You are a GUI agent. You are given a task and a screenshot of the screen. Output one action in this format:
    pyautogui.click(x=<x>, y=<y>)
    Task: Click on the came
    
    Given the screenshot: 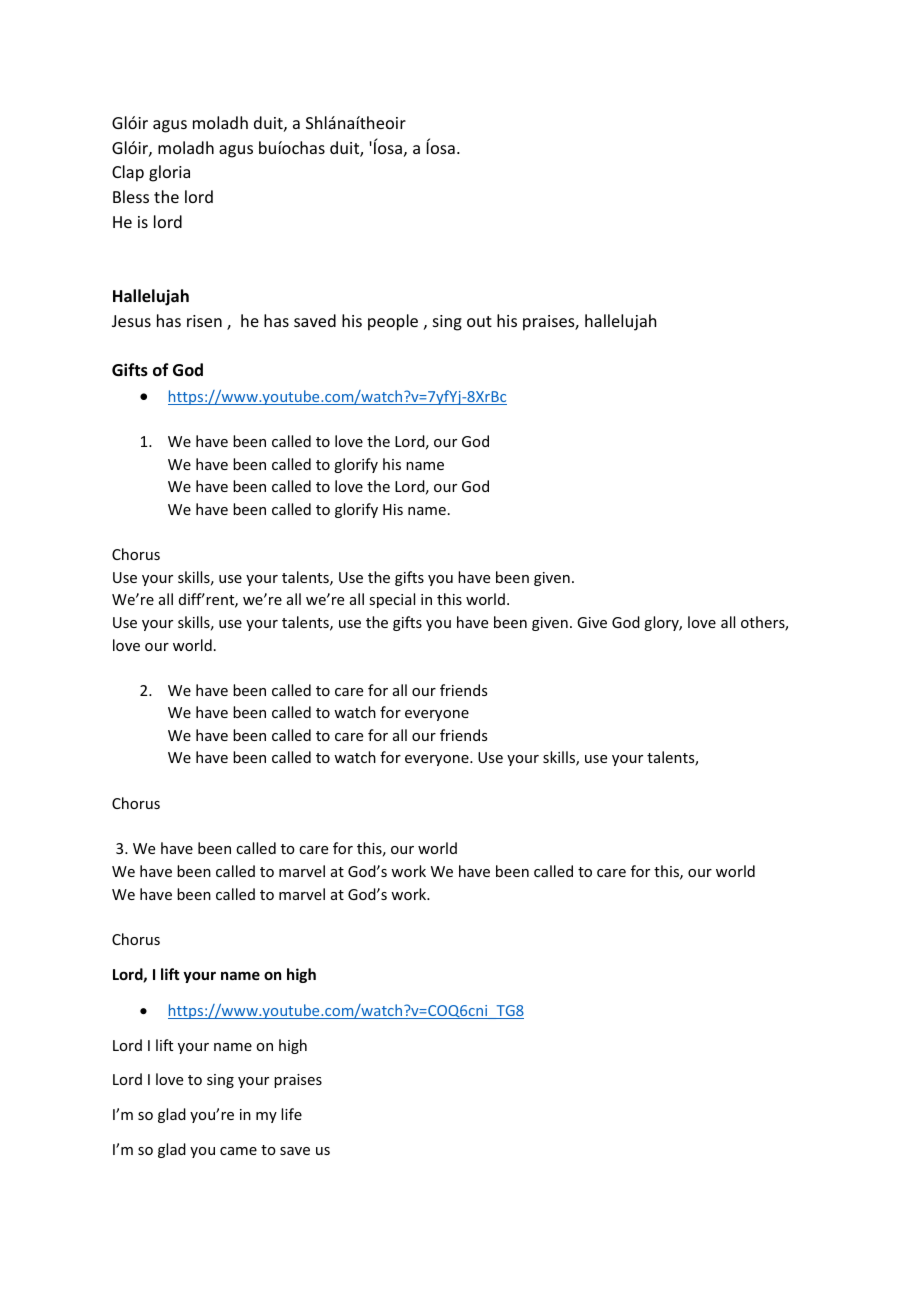 What is the action you would take?
    pyautogui.click(x=238, y=1151)
